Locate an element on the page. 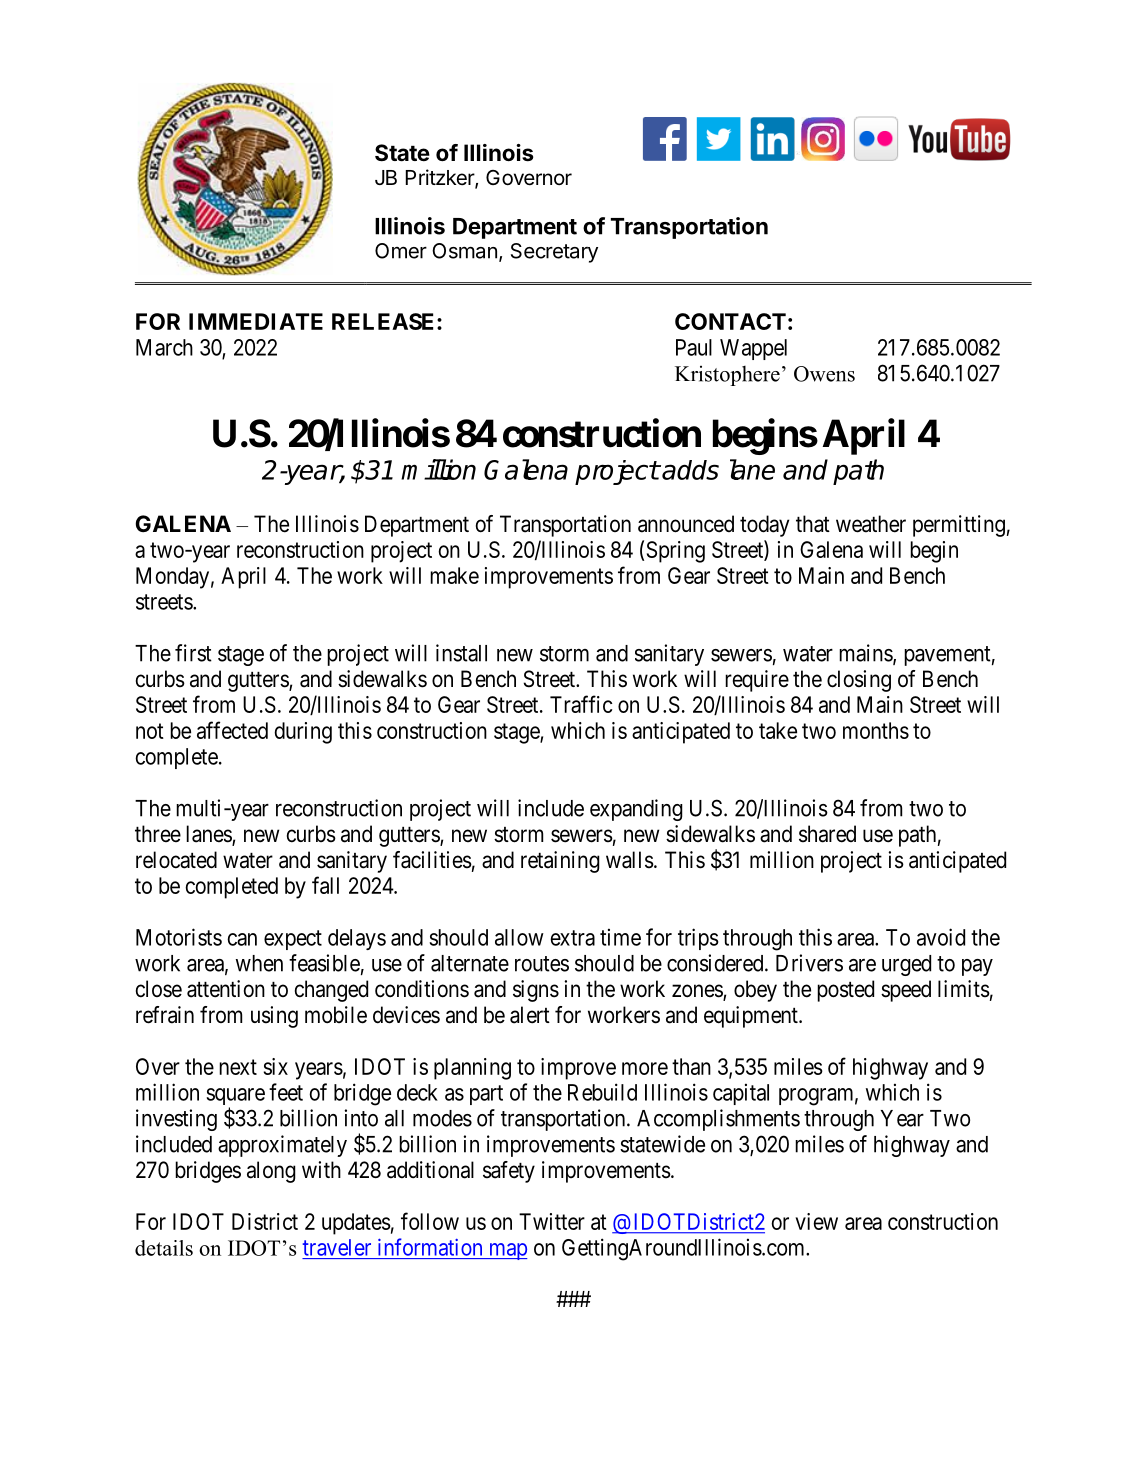 The image size is (1146, 1483). CONTACT is located at coordinates (730, 321).
